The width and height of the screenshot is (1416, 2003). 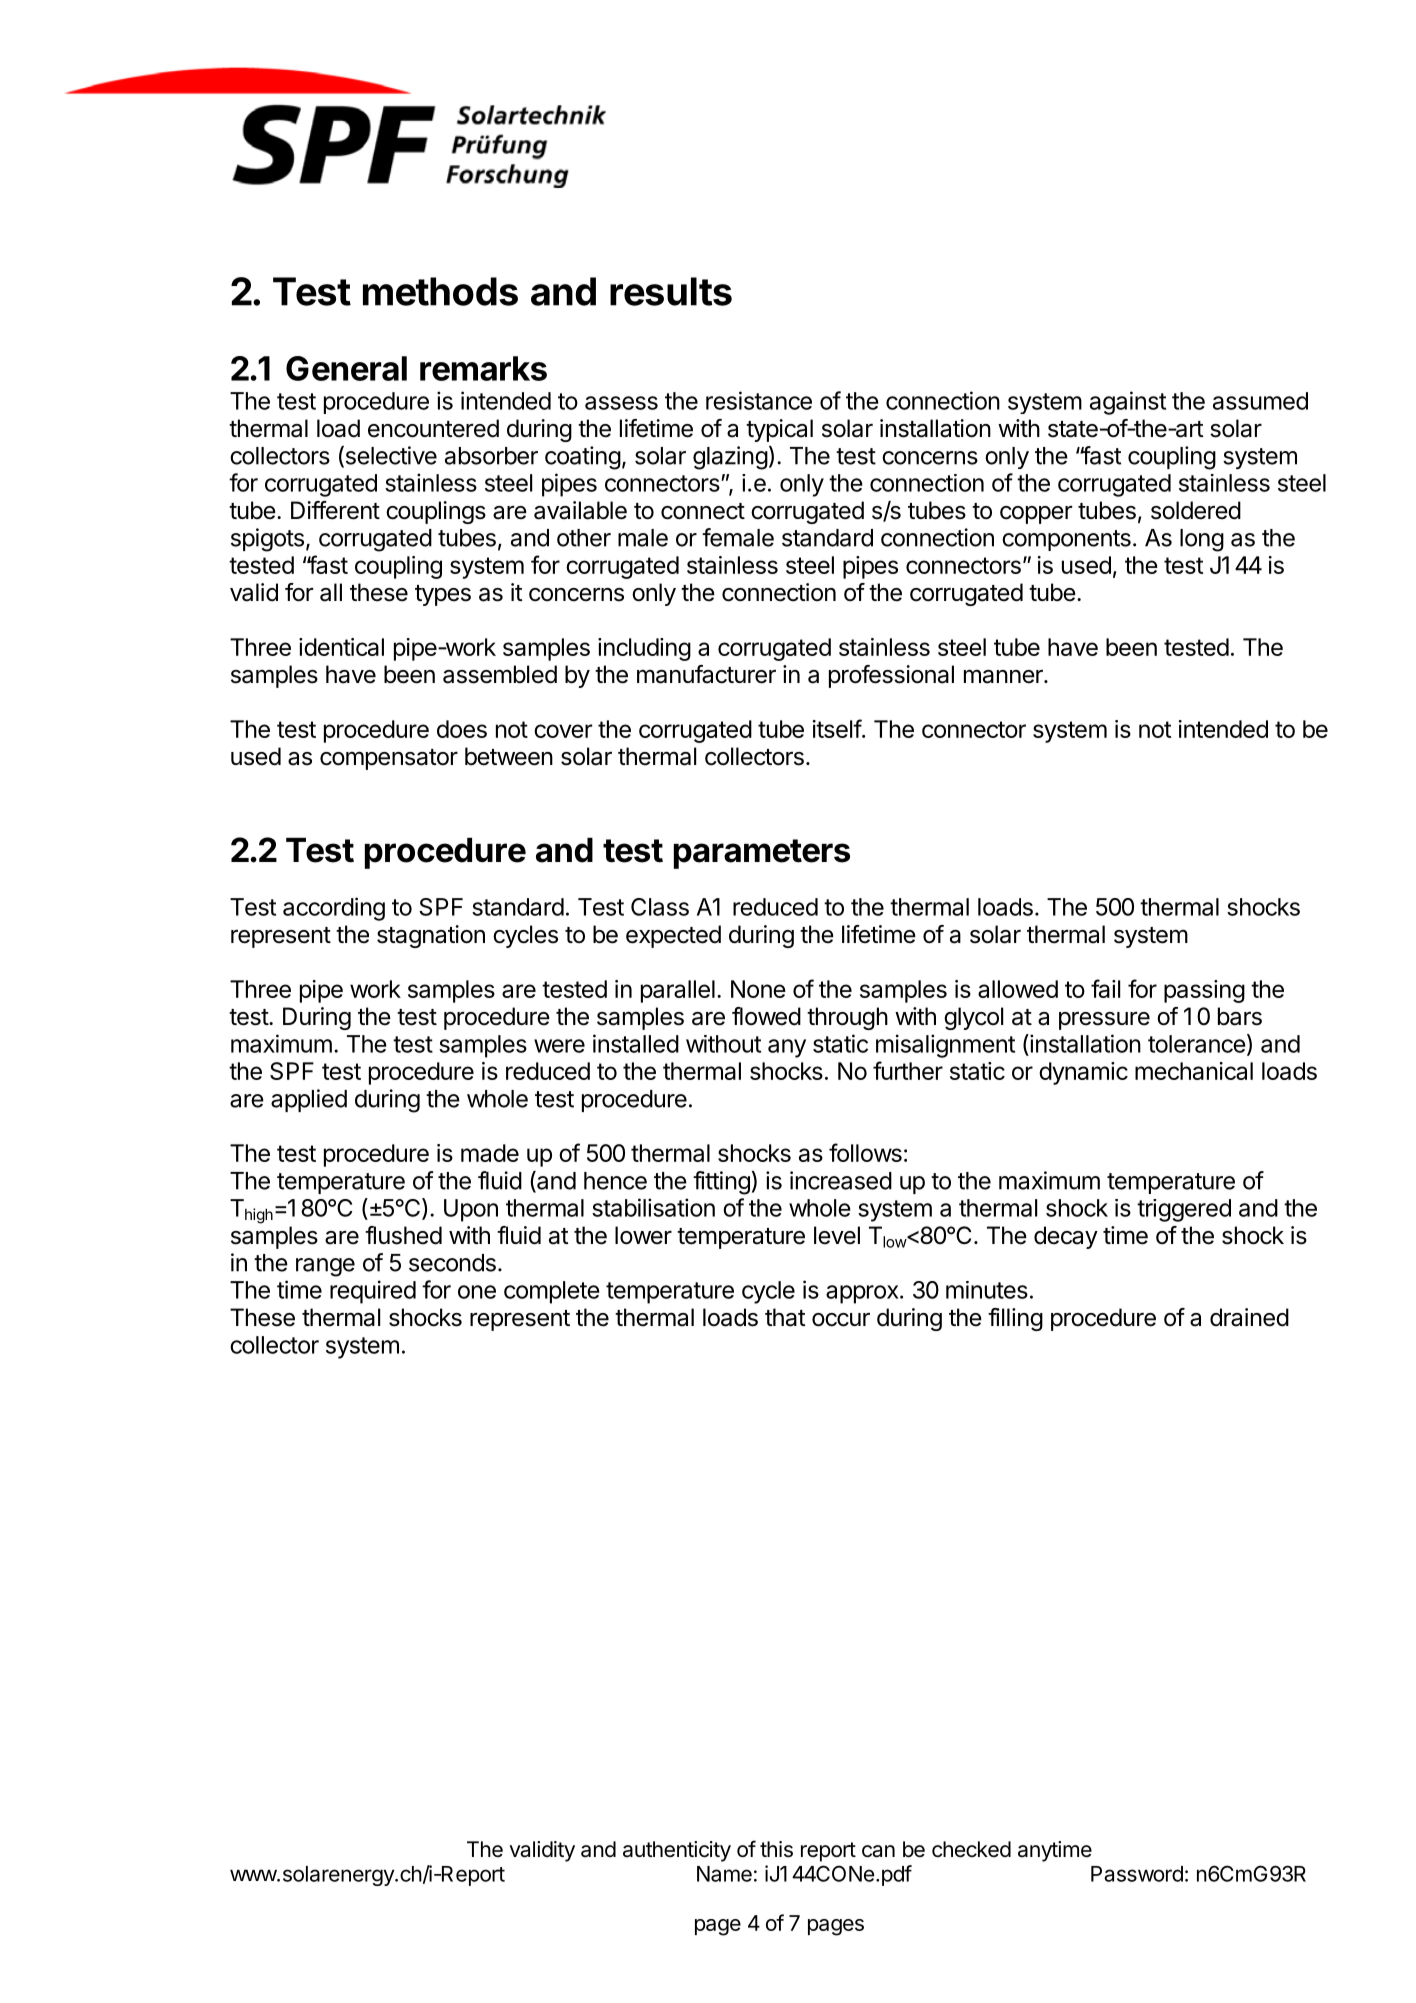 What do you see at coordinates (785, 1317) in the screenshot?
I see `that` at bounding box center [785, 1317].
